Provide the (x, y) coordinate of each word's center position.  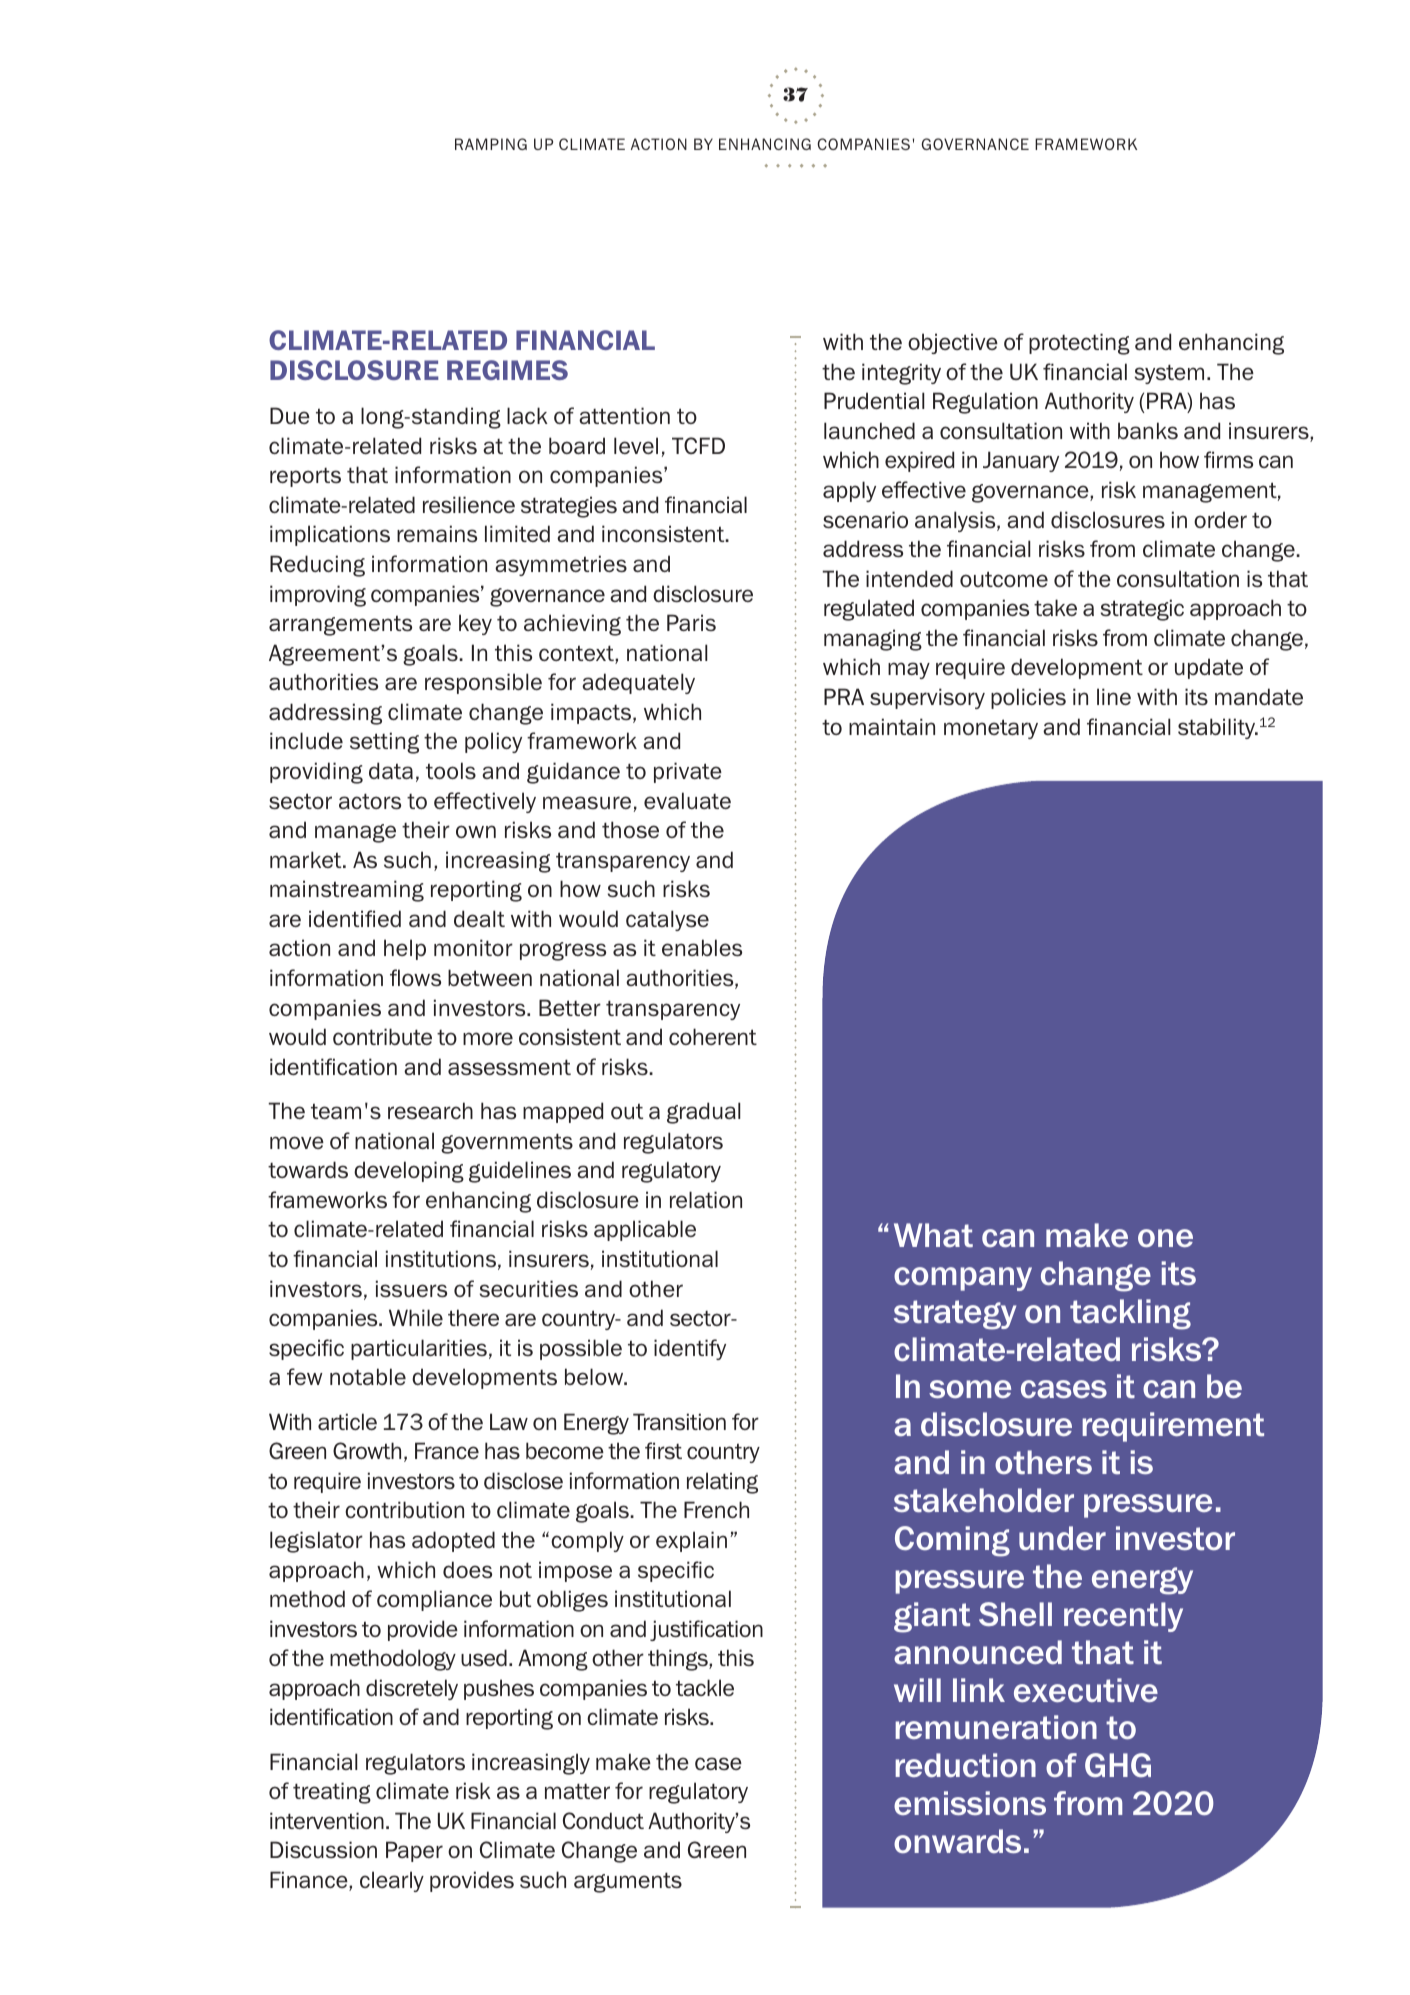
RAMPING (491, 144)
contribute (382, 1036)
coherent (713, 1036)
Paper (414, 1851)
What (933, 1235)
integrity (901, 374)
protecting (1079, 344)
